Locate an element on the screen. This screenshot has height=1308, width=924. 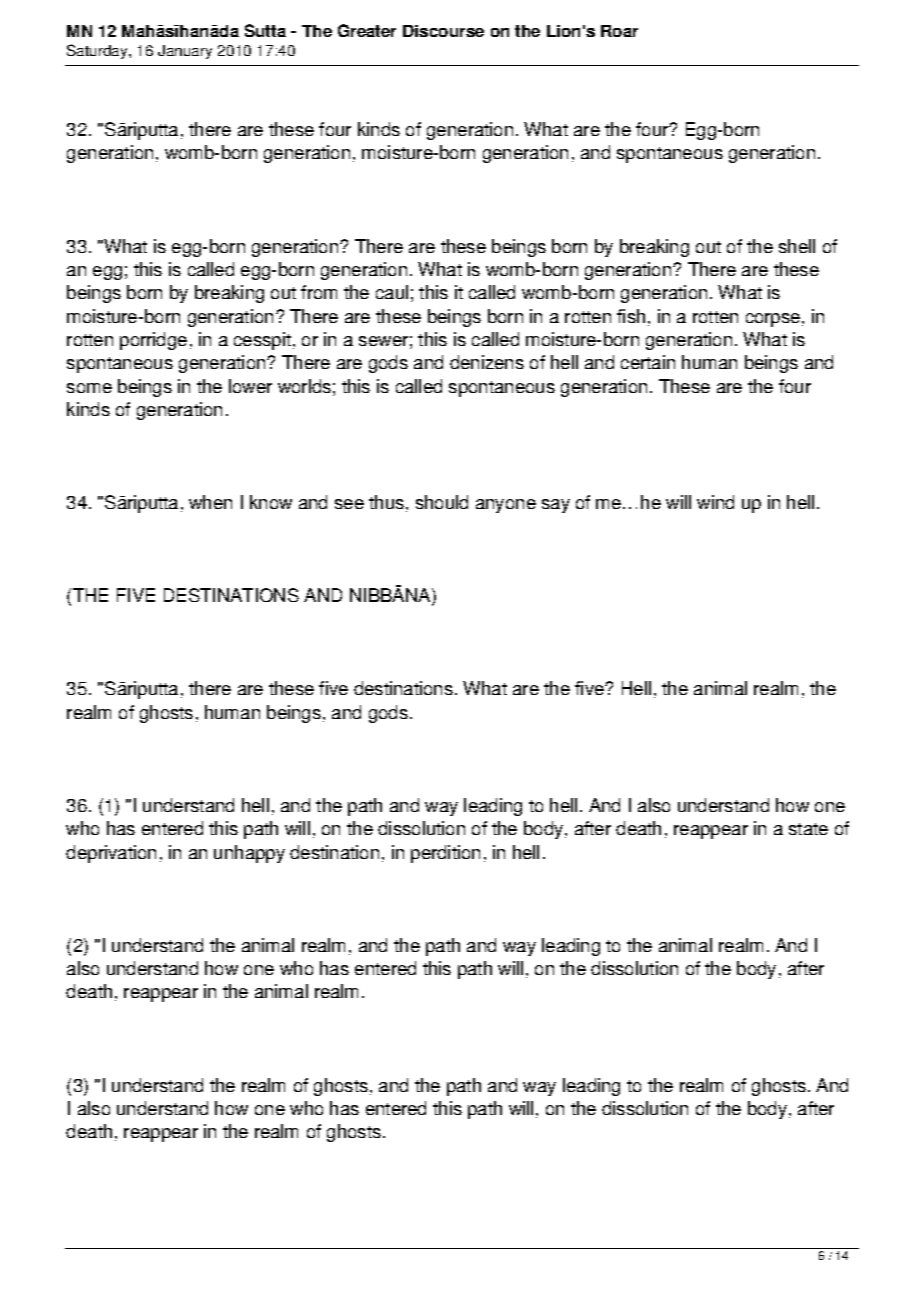
should is located at coordinates (442, 502).
